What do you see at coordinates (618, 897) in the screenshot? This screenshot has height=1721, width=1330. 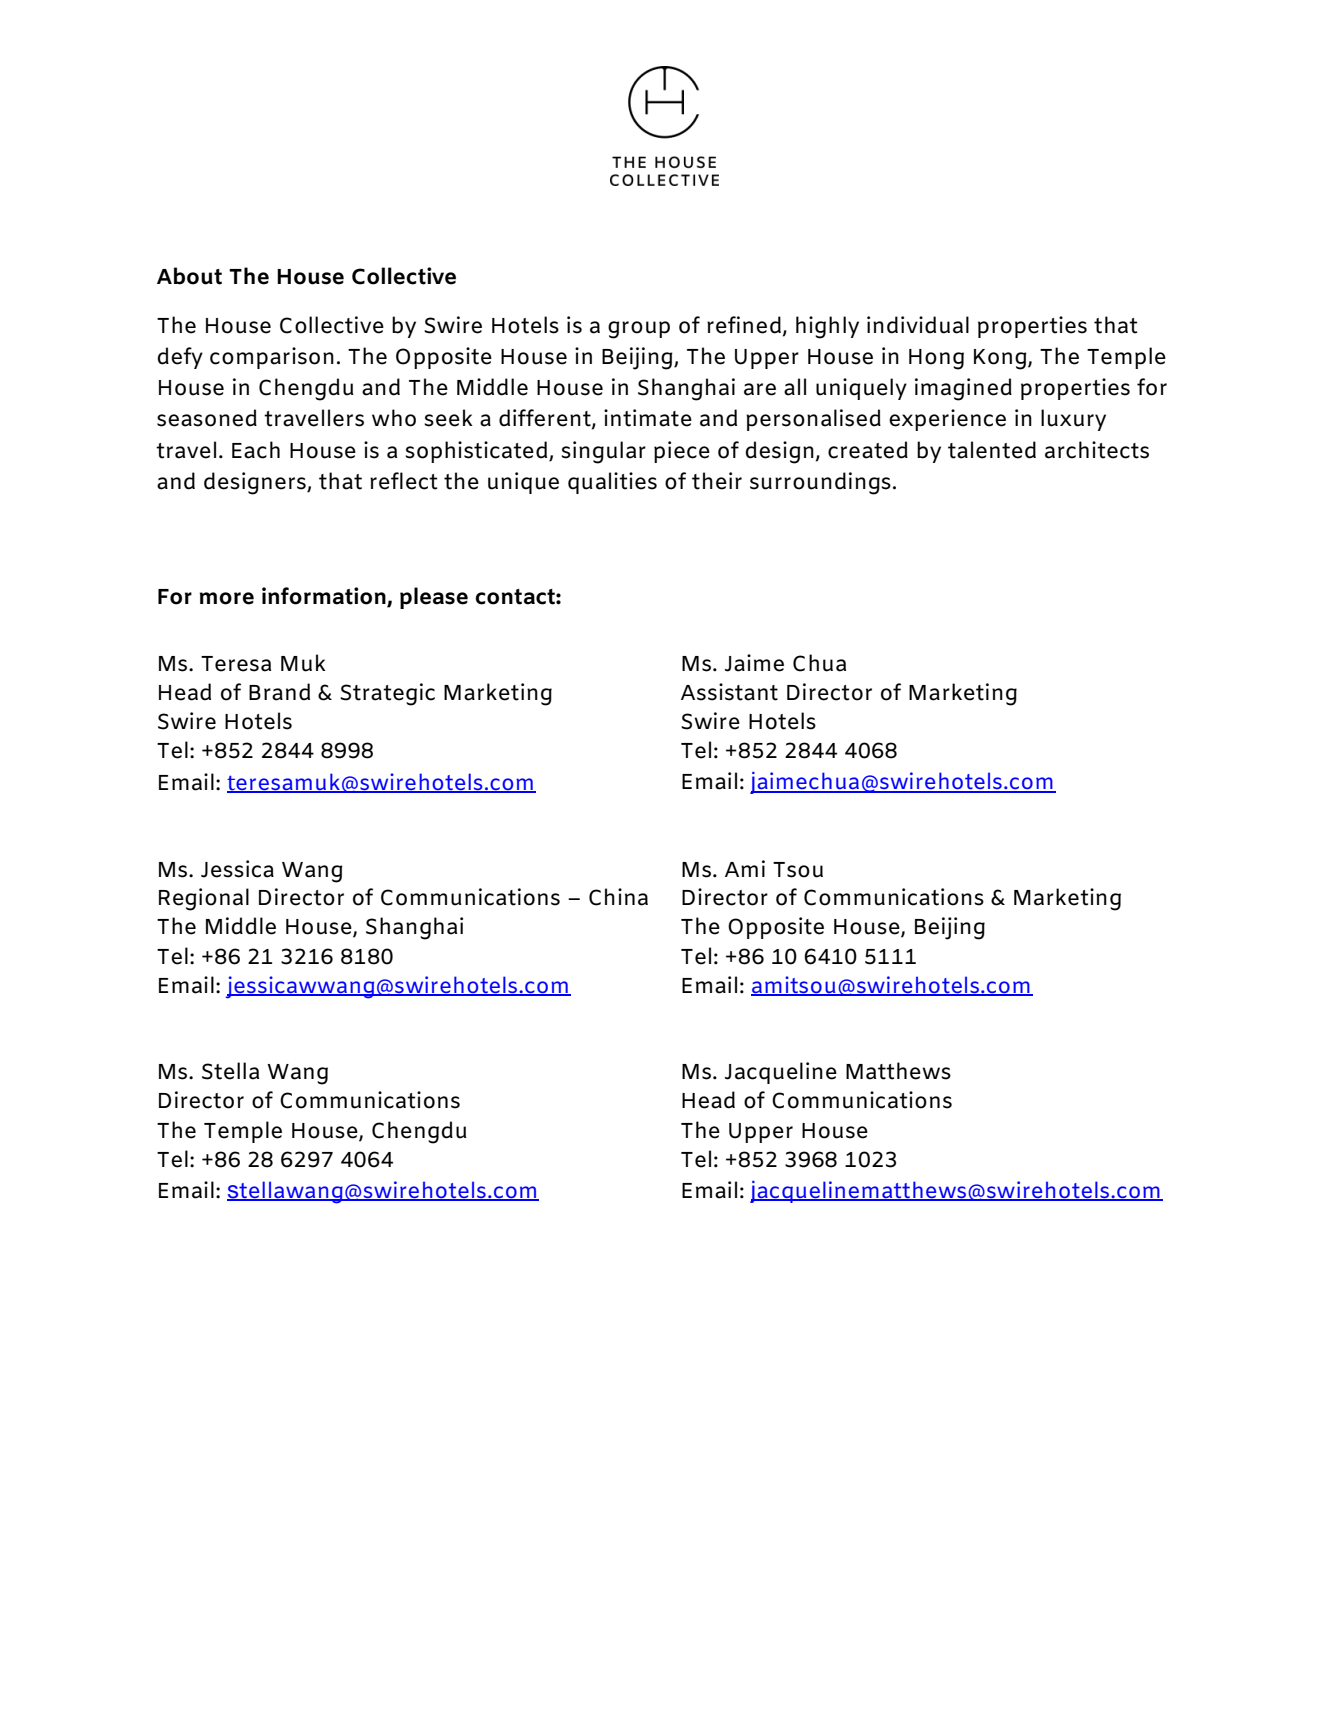 I see `China` at bounding box center [618, 897].
